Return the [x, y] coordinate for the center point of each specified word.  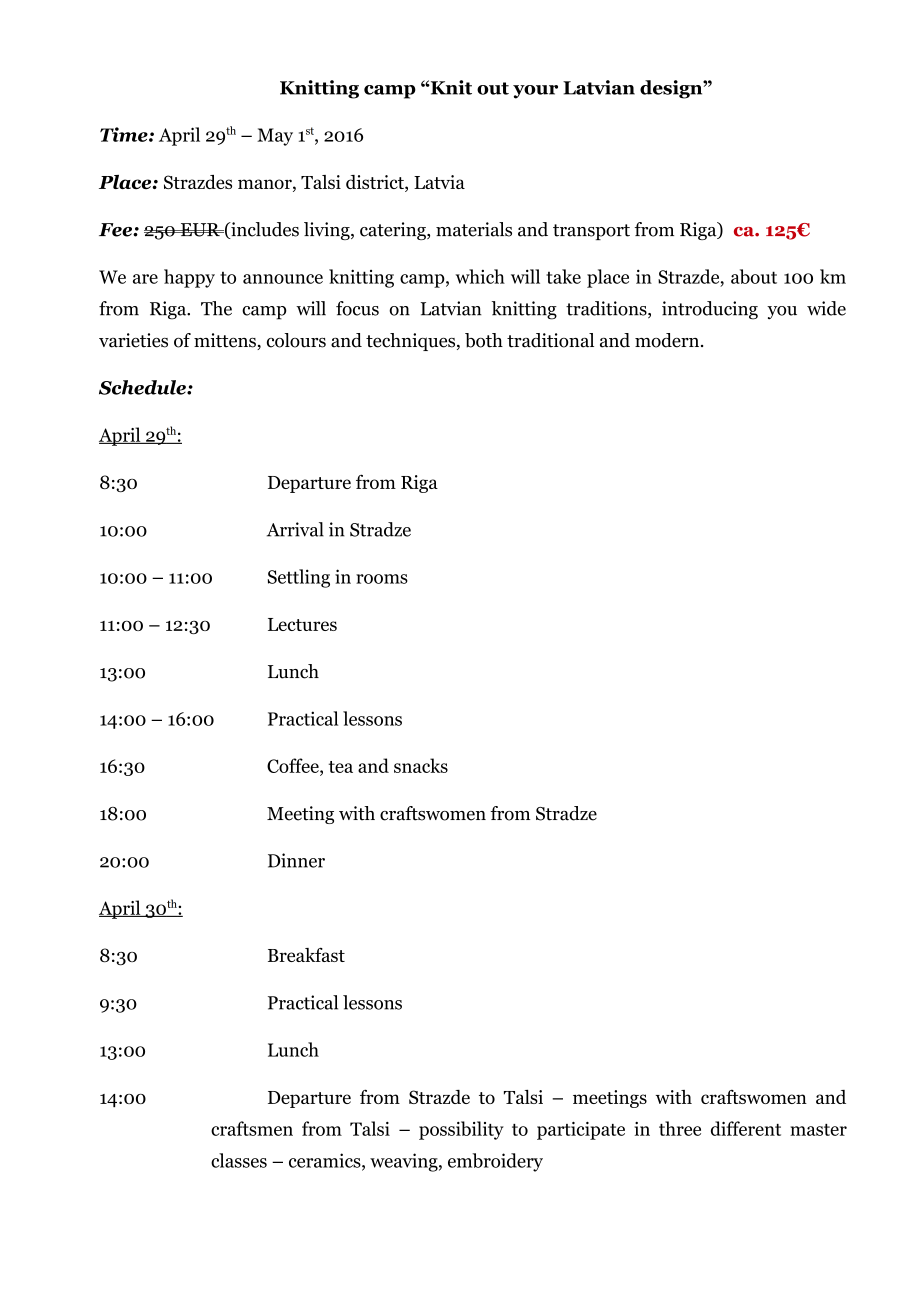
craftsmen [252, 1128]
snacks [421, 765]
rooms [382, 579]
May [275, 137]
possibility [461, 1130]
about [754, 276]
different [746, 1128]
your [535, 92]
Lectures [302, 624]
